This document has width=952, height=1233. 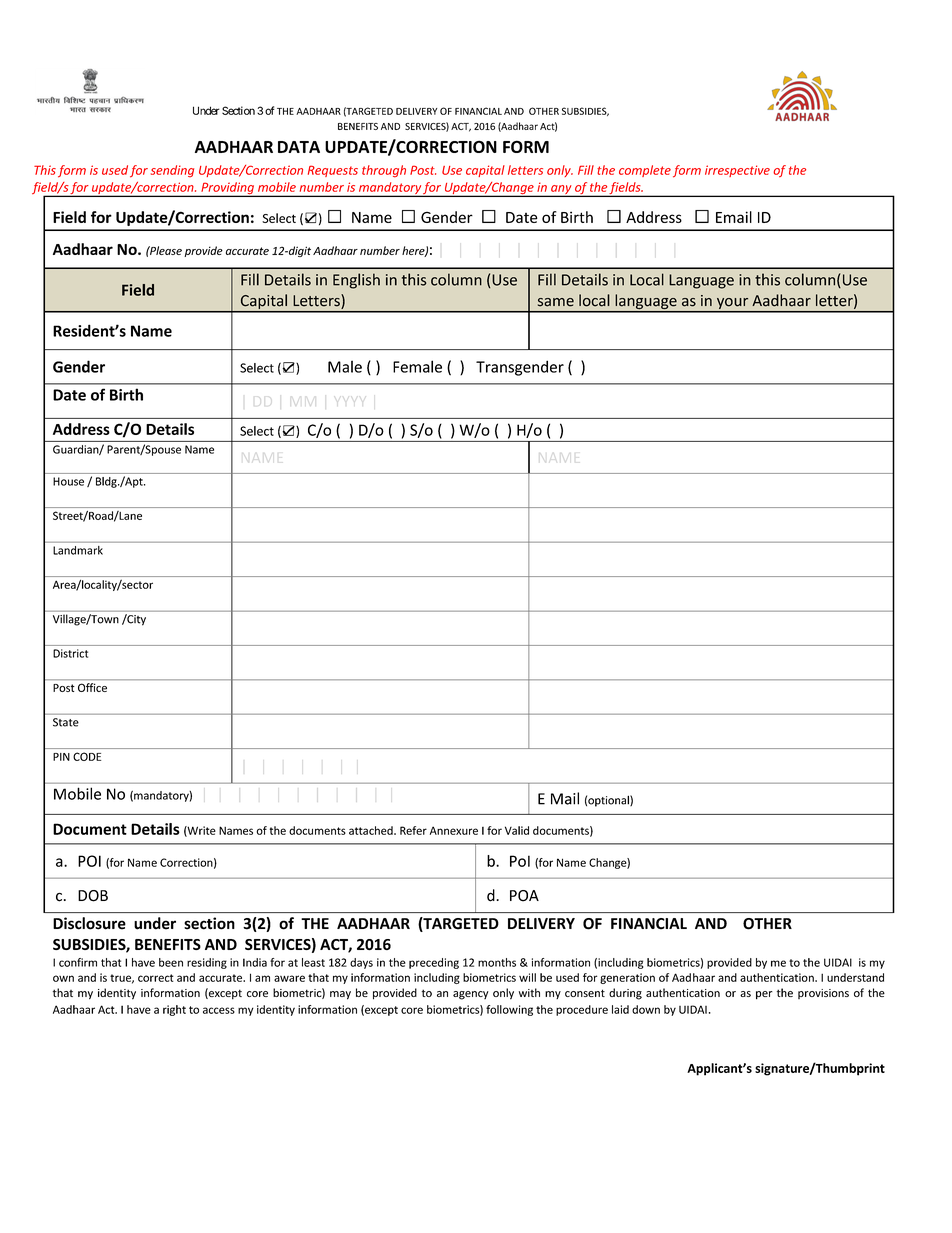 I want to click on CODE, so click(x=87, y=756).
